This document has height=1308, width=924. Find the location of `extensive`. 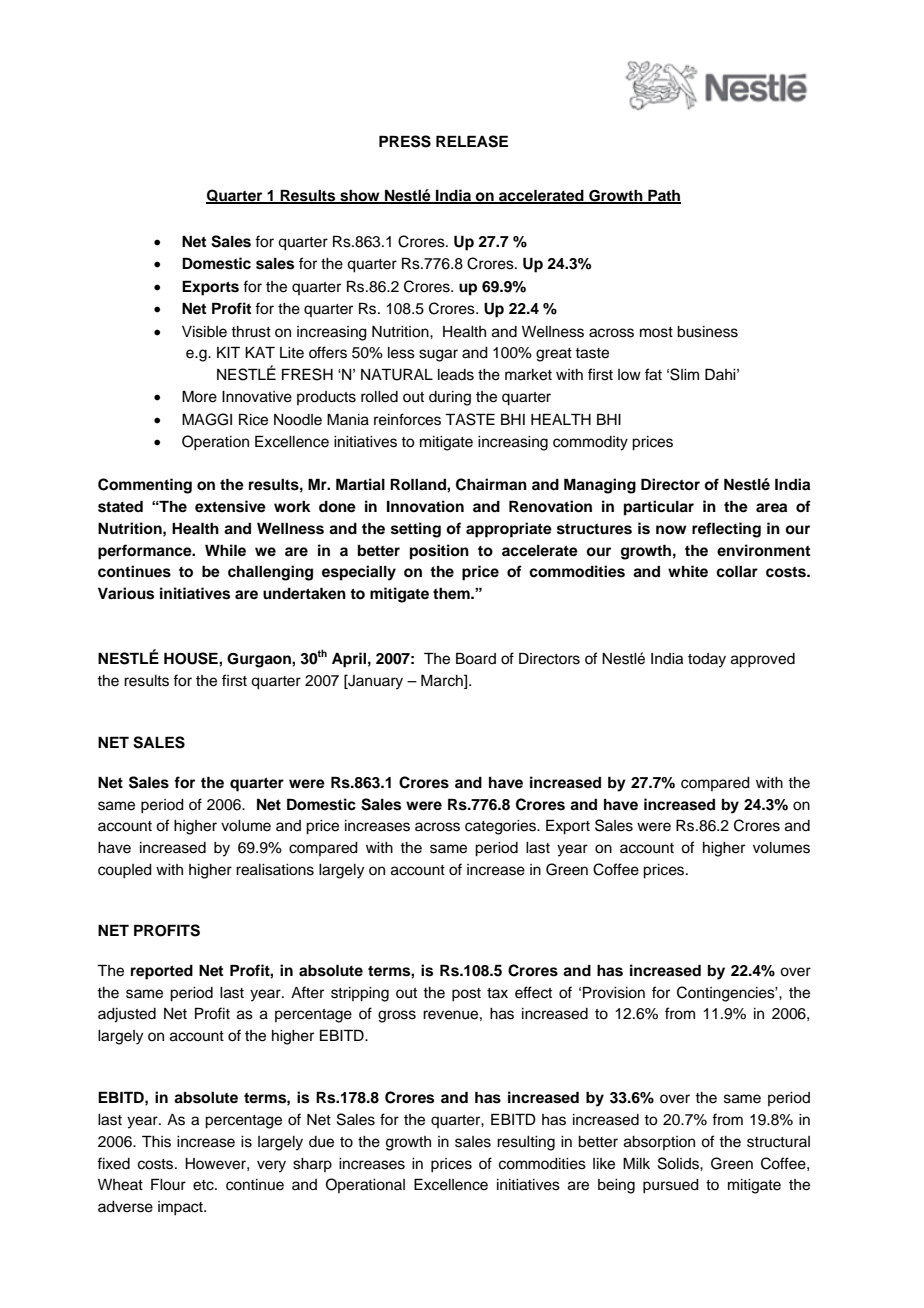

extensive is located at coordinates (230, 506).
